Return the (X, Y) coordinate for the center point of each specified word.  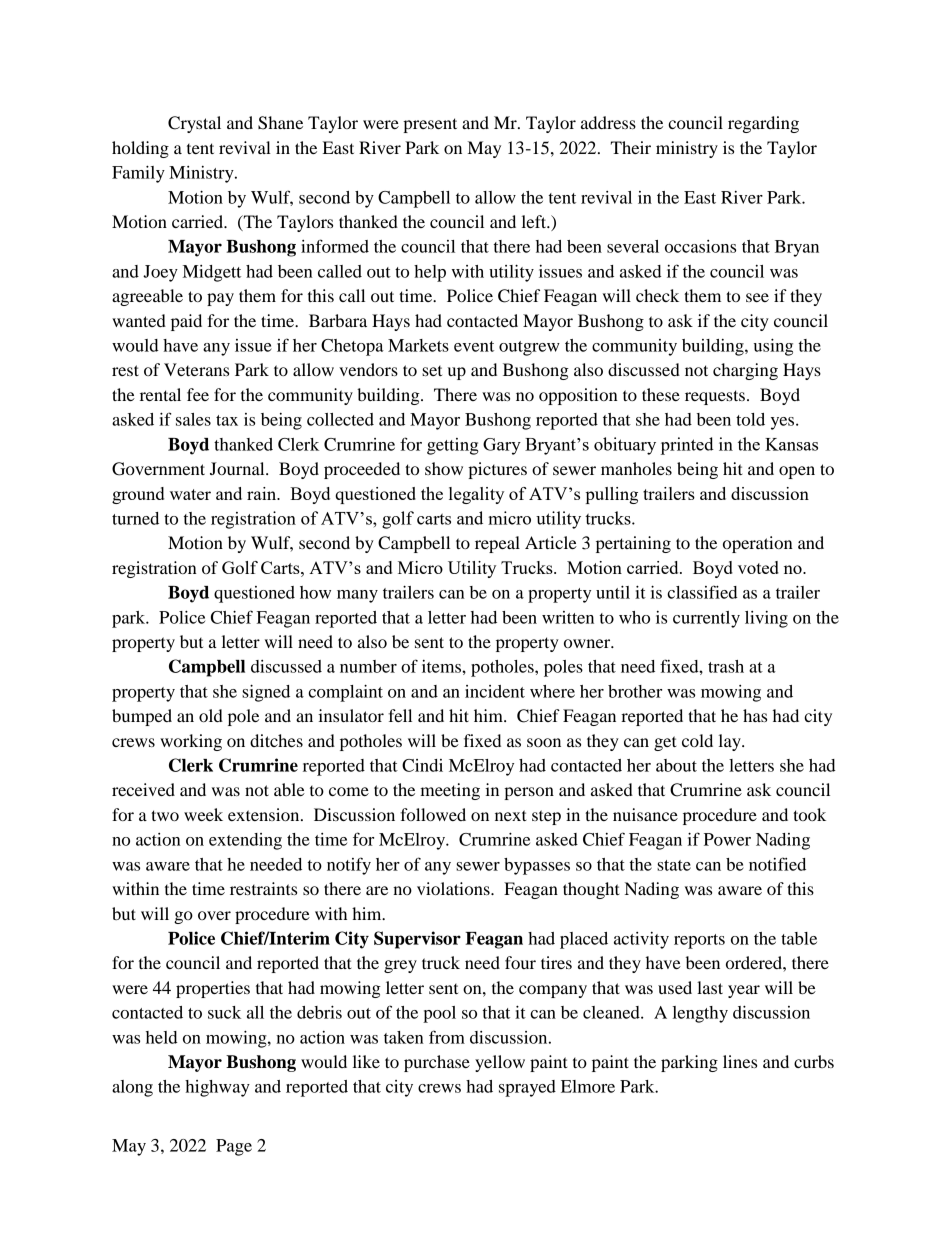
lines (740, 1061)
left (535, 221)
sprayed (527, 1088)
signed (266, 693)
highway (217, 1088)
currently (706, 619)
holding (140, 149)
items (442, 666)
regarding (763, 124)
